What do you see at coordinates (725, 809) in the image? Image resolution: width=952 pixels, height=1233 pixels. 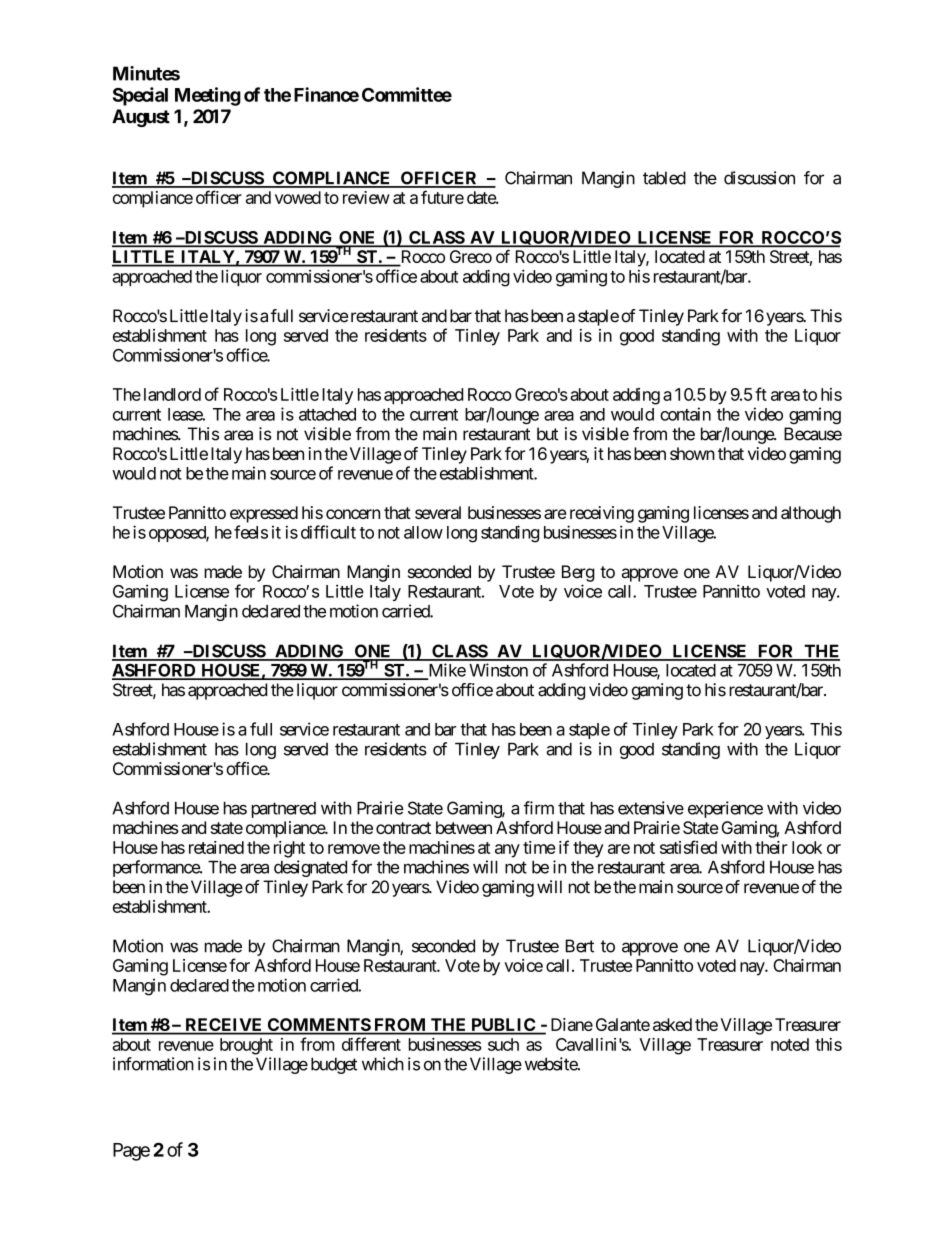 I see `experience` at bounding box center [725, 809].
